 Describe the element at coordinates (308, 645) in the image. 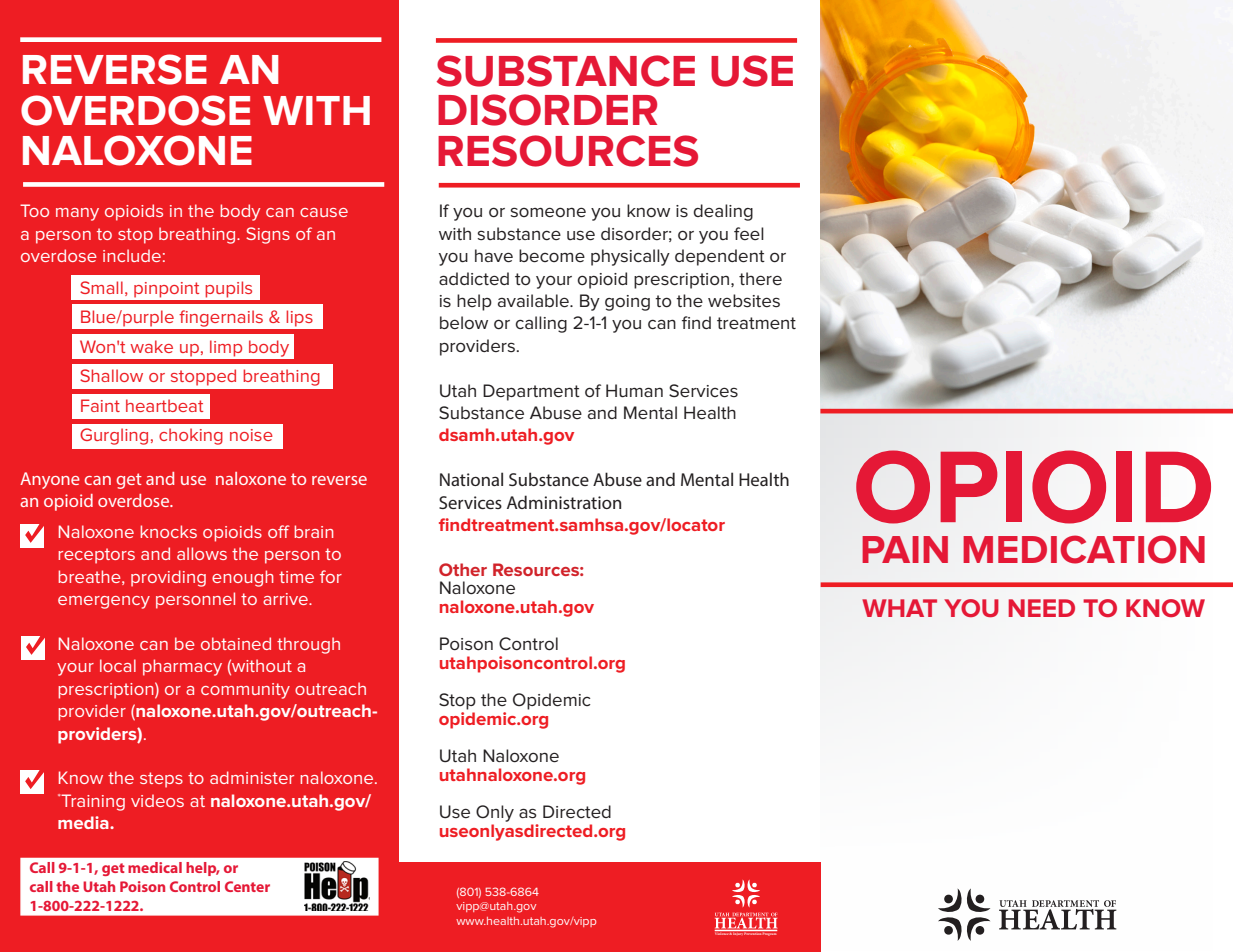

I see `through` at that location.
